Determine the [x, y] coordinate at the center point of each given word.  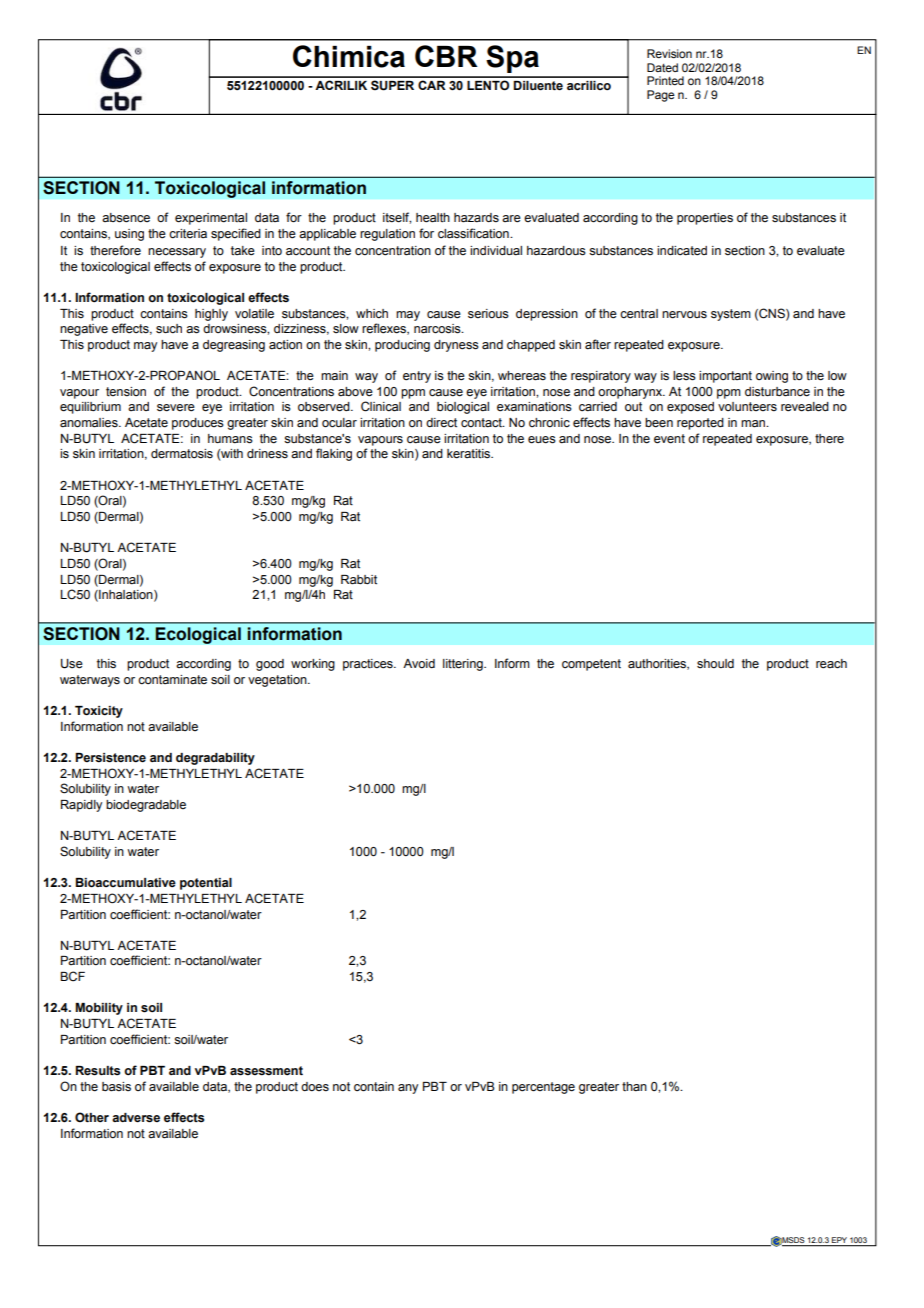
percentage [543, 1088]
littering [464, 665]
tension [126, 392]
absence [126, 218]
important [725, 377]
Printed [665, 80]
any [408, 1089]
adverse [136, 1118]
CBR [446, 56]
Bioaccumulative [126, 883]
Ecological [198, 635]
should [715, 663]
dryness [456, 346]
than [634, 1087]
